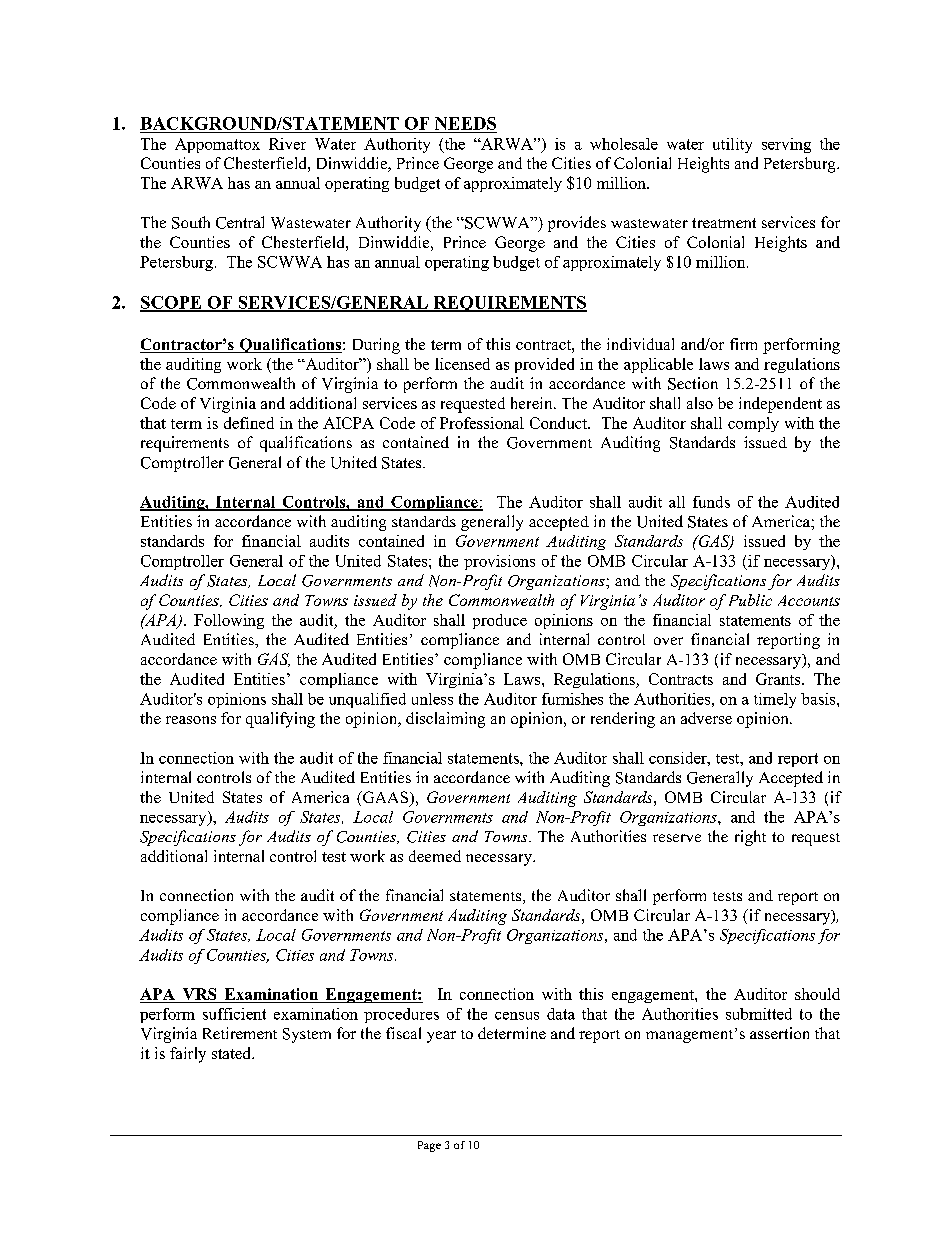 The image size is (952, 1233). I want to click on comply, so click(753, 424).
